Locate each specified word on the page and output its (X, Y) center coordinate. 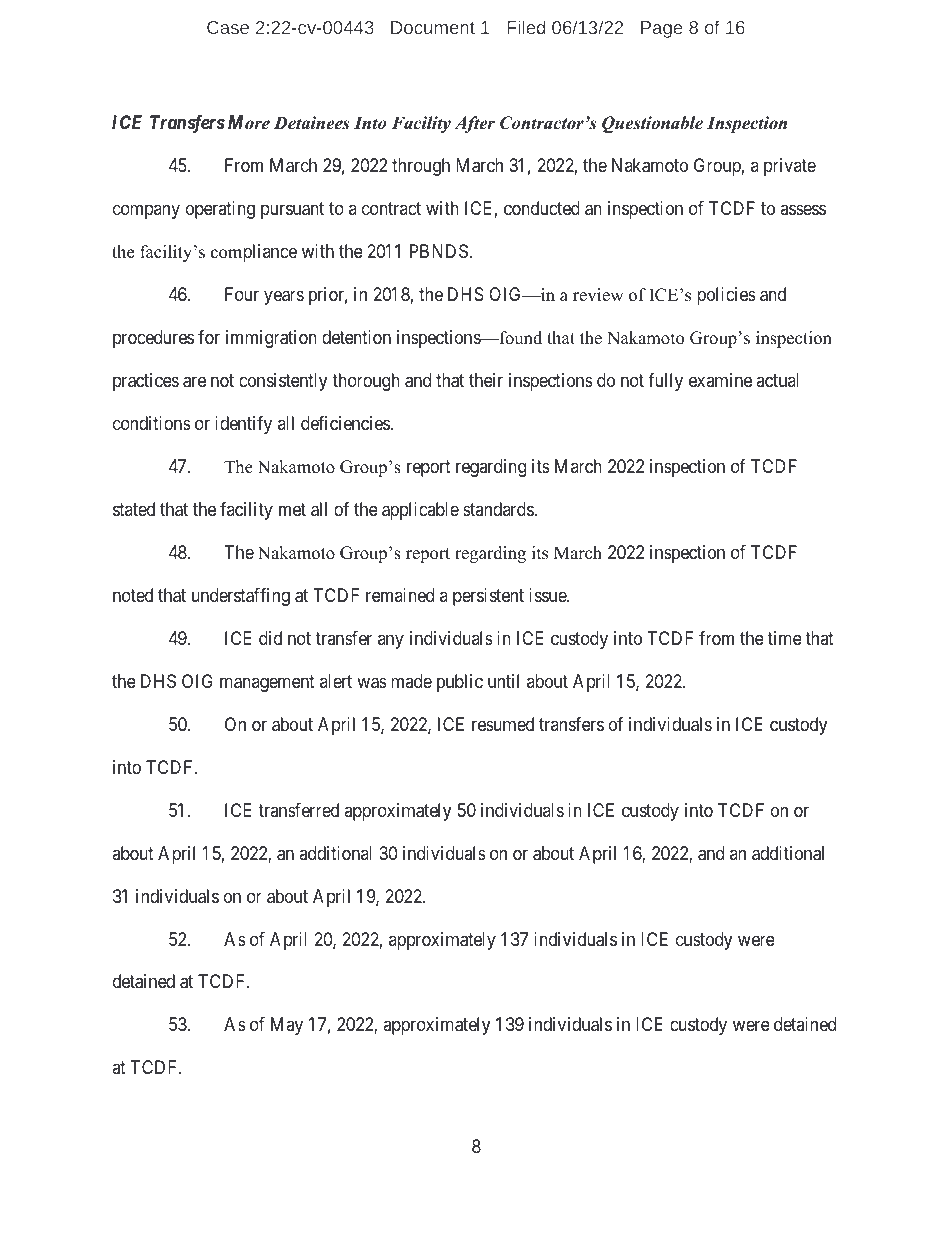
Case (228, 27)
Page (661, 29)
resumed (503, 724)
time (784, 638)
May (287, 1026)
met (292, 509)
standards (499, 509)
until (503, 681)
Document (433, 27)
